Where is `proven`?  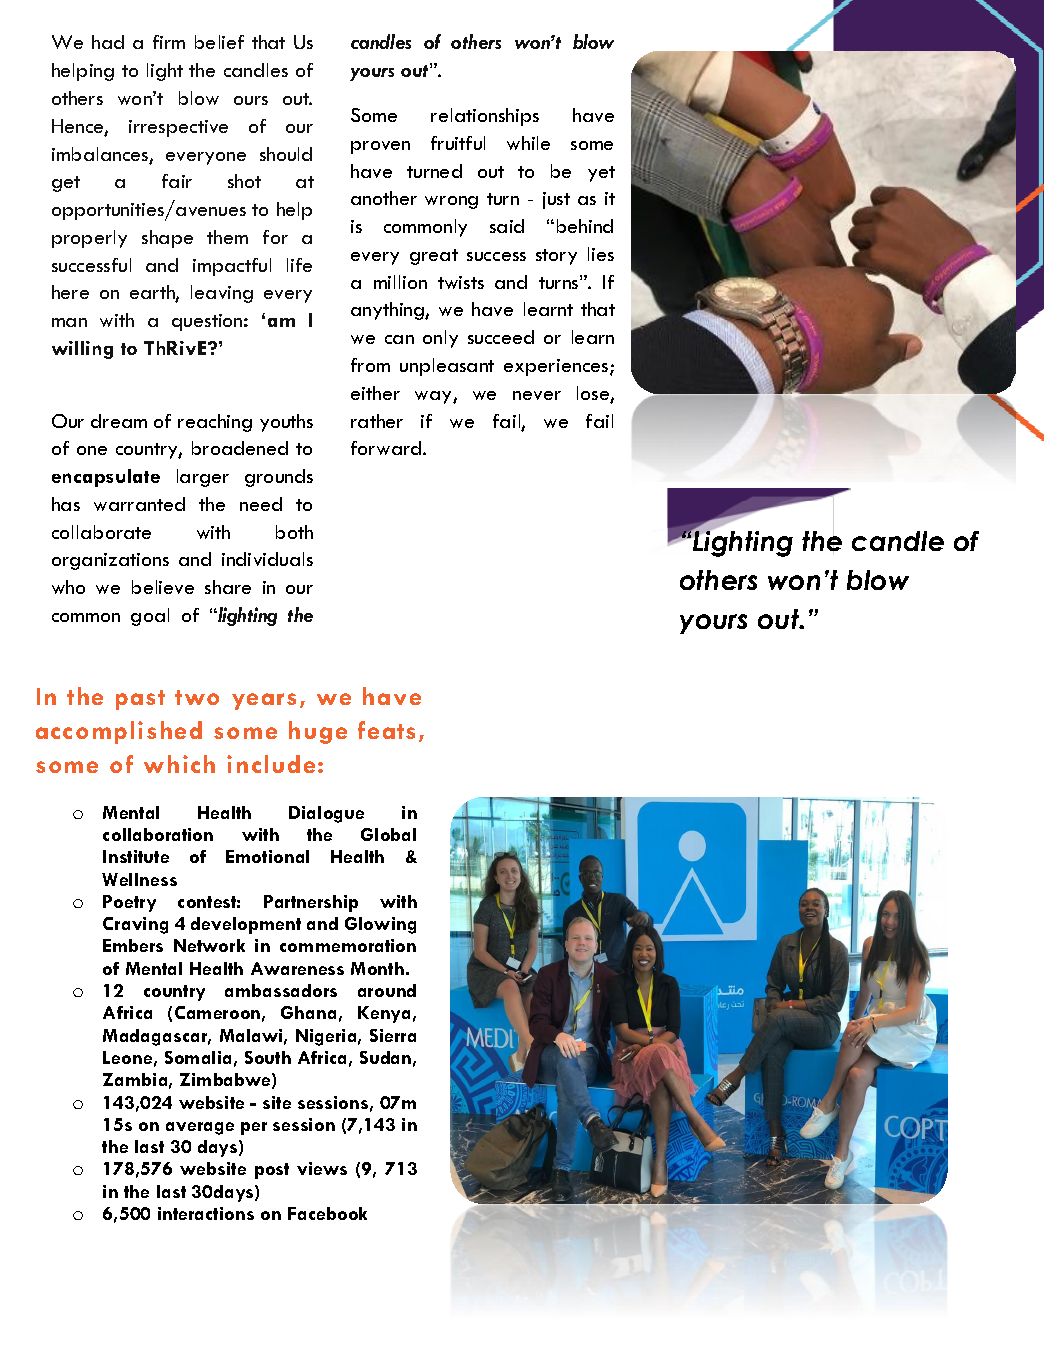 proven is located at coordinates (380, 147).
